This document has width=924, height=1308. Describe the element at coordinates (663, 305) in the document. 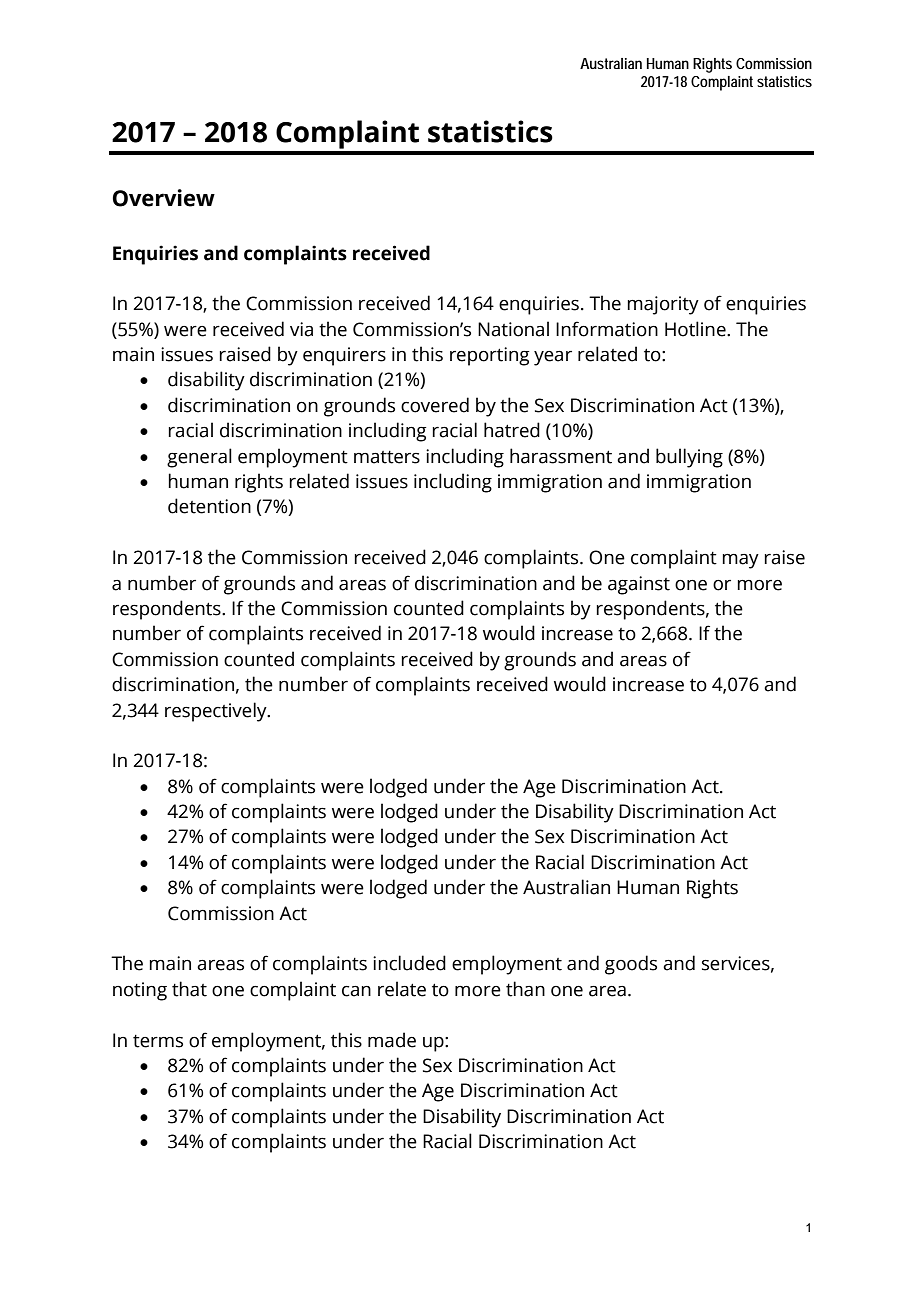

I see `majority` at that location.
